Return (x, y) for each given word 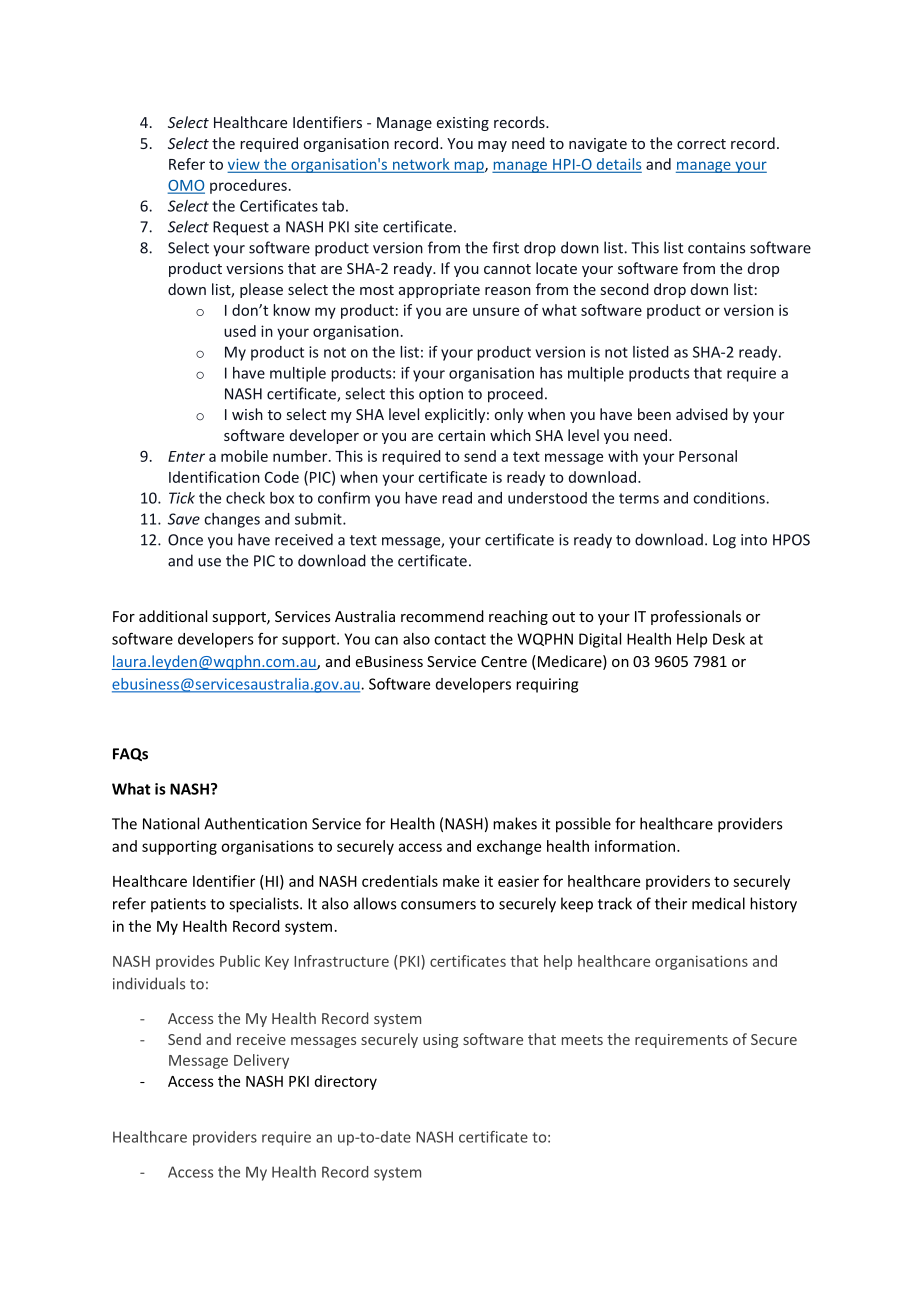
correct (701, 144)
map (469, 167)
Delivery (261, 1061)
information (636, 846)
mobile (244, 456)
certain (461, 435)
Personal (708, 456)
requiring (547, 685)
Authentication (255, 823)
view (245, 165)
